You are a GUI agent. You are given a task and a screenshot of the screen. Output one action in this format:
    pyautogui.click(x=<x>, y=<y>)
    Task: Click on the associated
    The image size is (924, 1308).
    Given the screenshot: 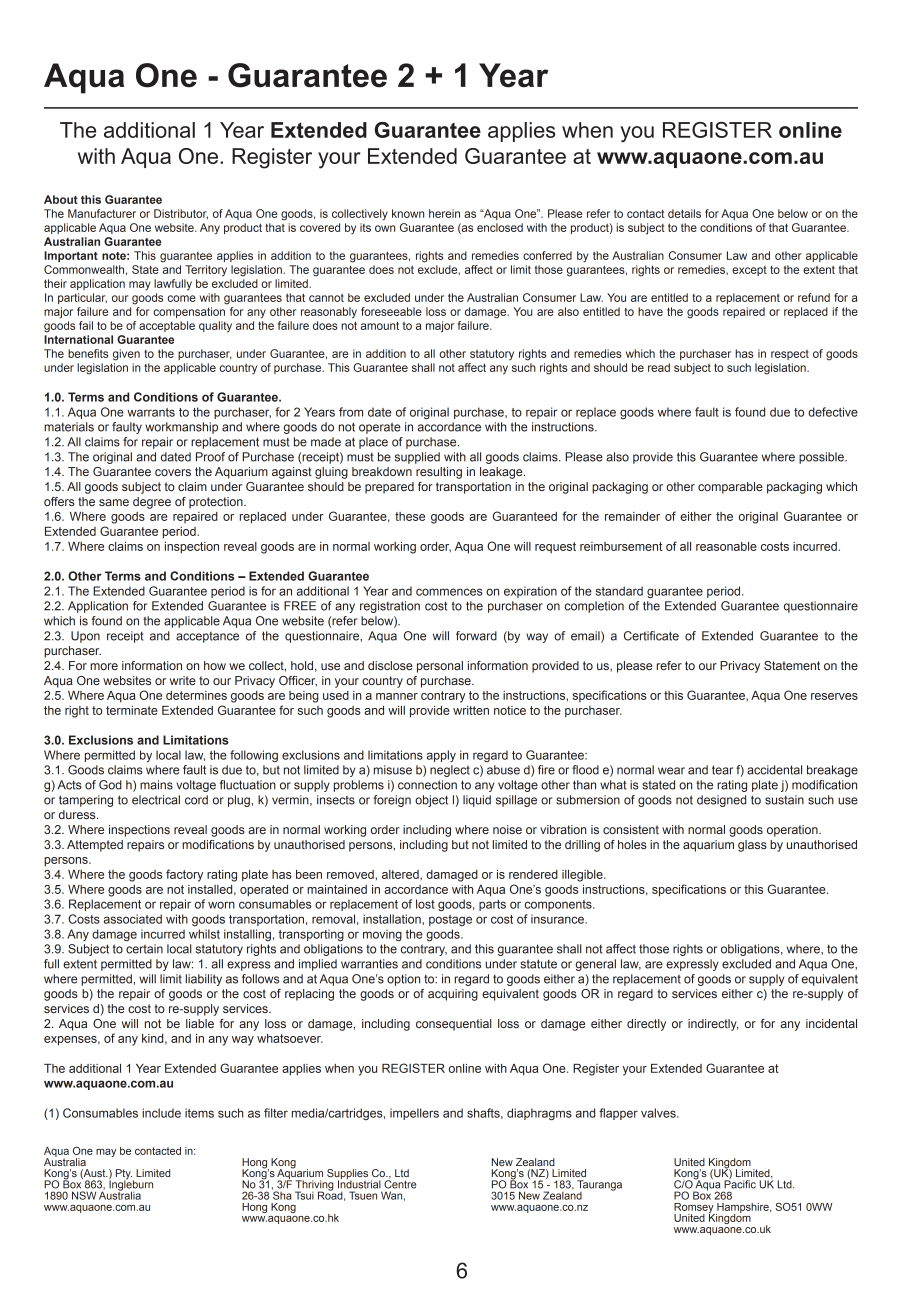 What is the action you would take?
    pyautogui.click(x=133, y=919)
